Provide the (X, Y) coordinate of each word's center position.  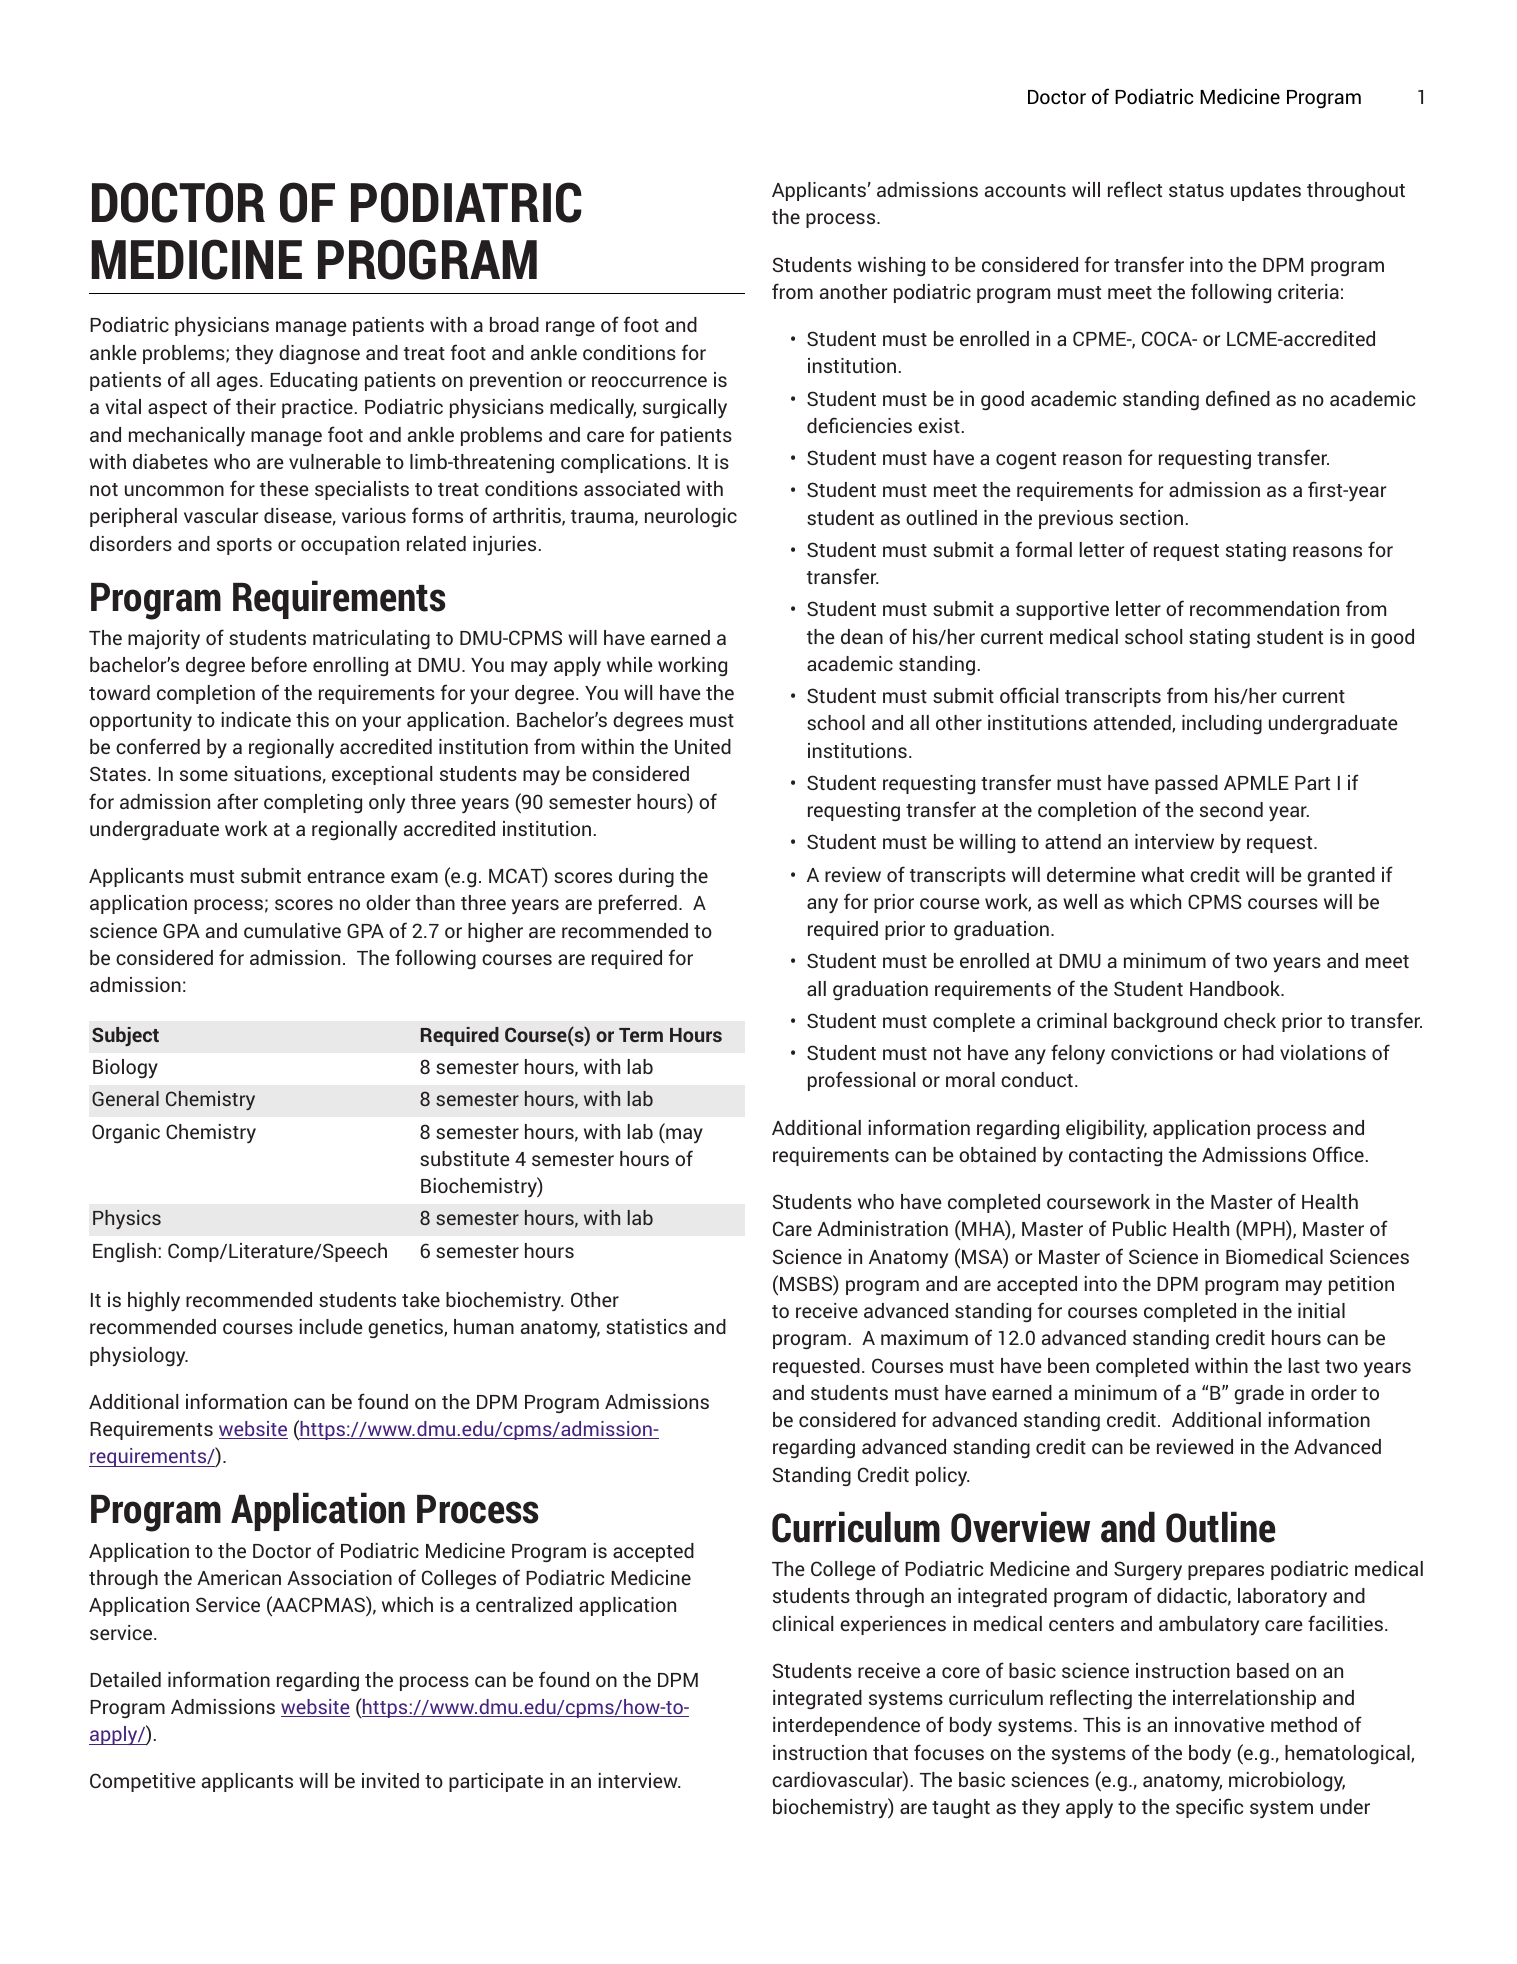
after (237, 801)
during (646, 877)
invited (390, 1780)
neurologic (691, 517)
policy (943, 1476)
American (239, 1577)
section (1151, 517)
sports (244, 546)
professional (861, 1081)
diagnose (319, 354)
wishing (891, 266)
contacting (1115, 1156)
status (1196, 190)
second (1231, 809)
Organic (126, 1133)
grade (1259, 1394)
